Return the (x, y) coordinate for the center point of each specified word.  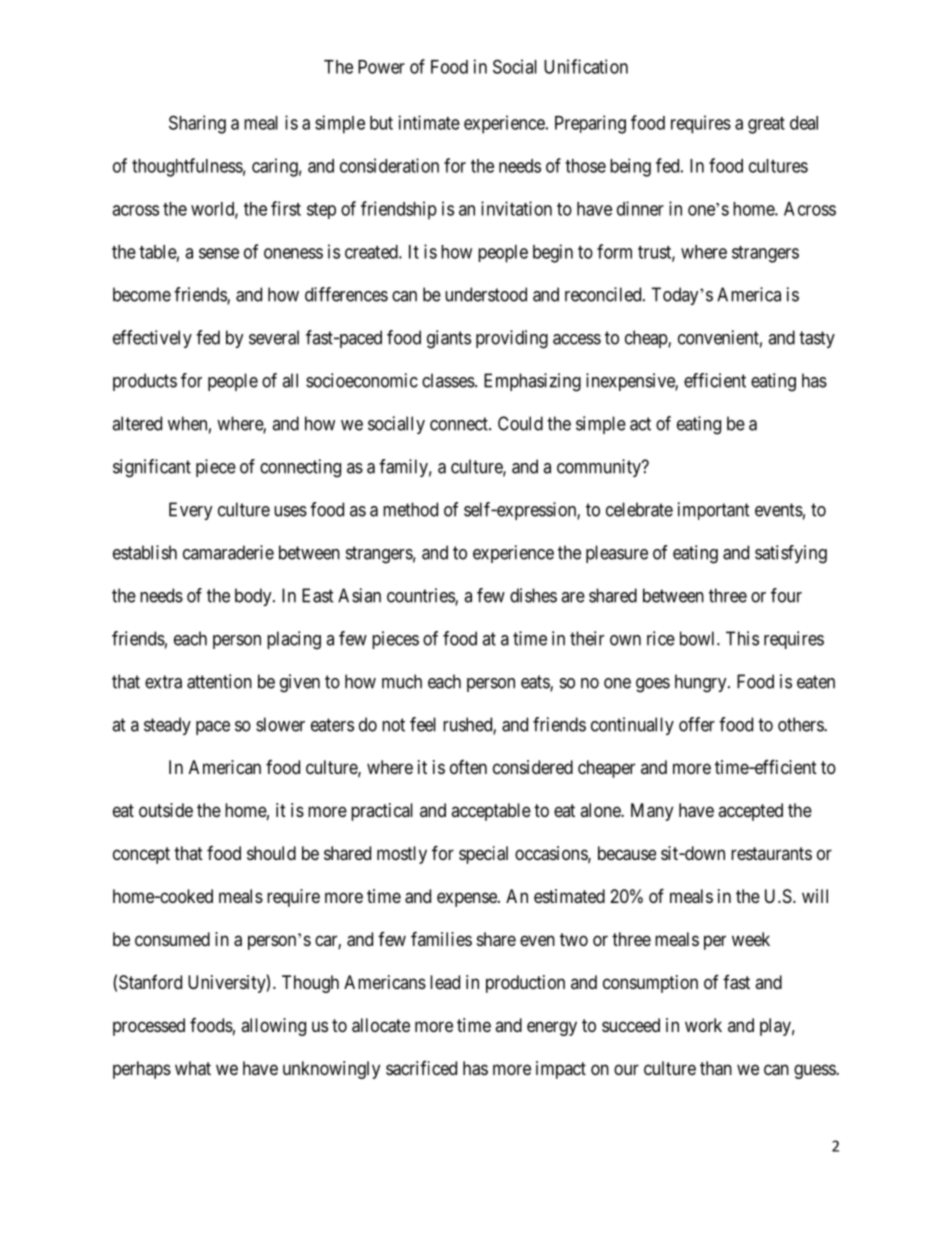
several (274, 337)
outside (166, 810)
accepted (750, 812)
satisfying (791, 554)
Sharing (197, 124)
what (193, 1068)
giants (449, 339)
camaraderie (228, 552)
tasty (817, 339)
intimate (429, 122)
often (468, 767)
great (766, 125)
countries (421, 596)
